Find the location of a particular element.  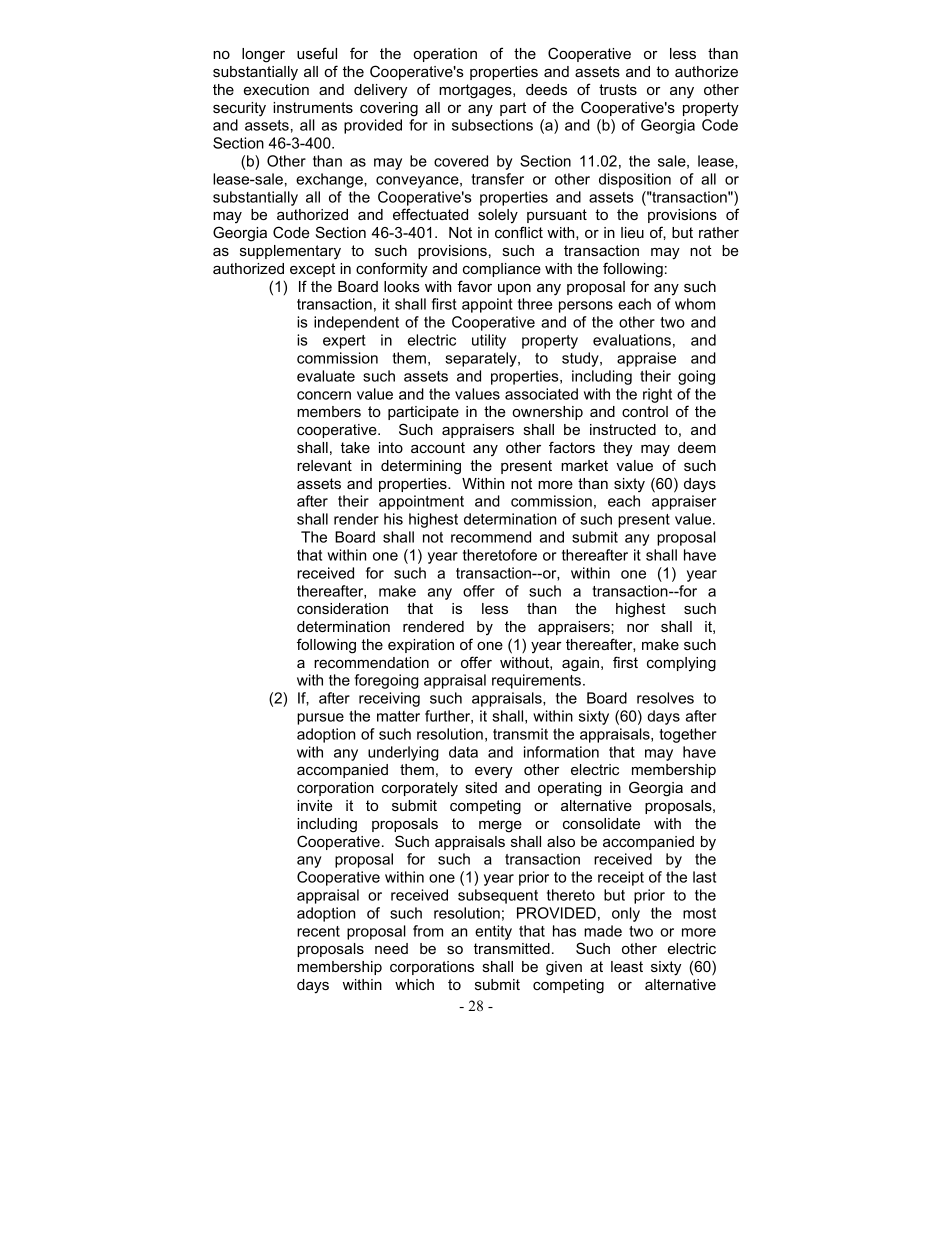

deem is located at coordinates (697, 447).
